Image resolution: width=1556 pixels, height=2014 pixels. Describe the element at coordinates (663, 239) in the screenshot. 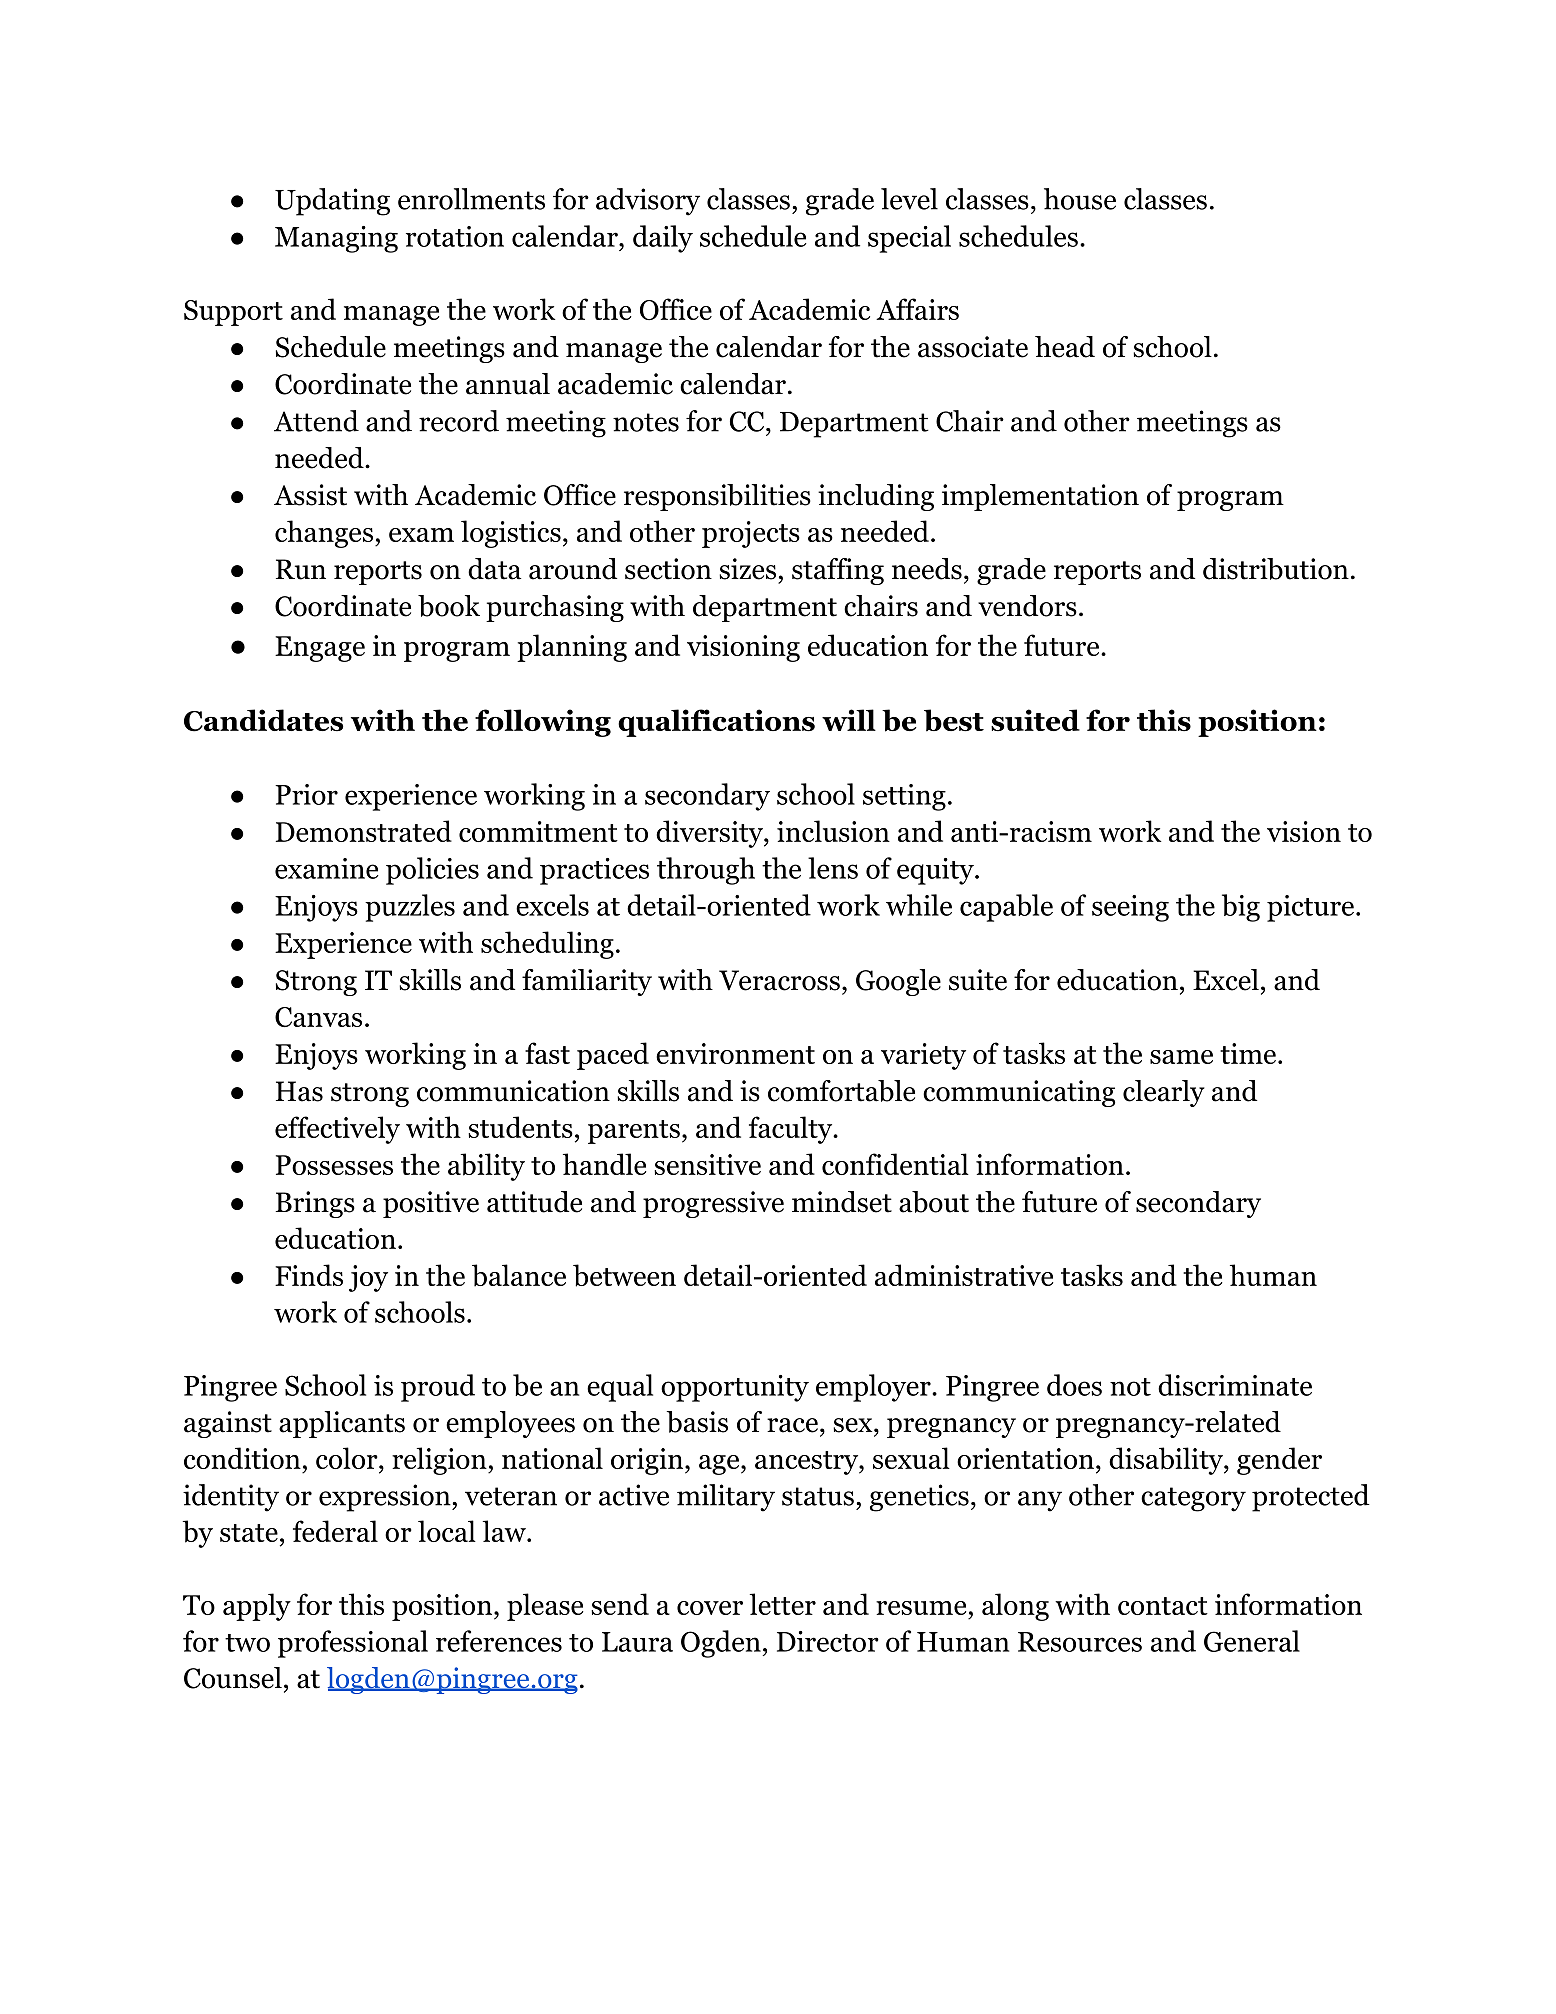

I see `daily` at that location.
